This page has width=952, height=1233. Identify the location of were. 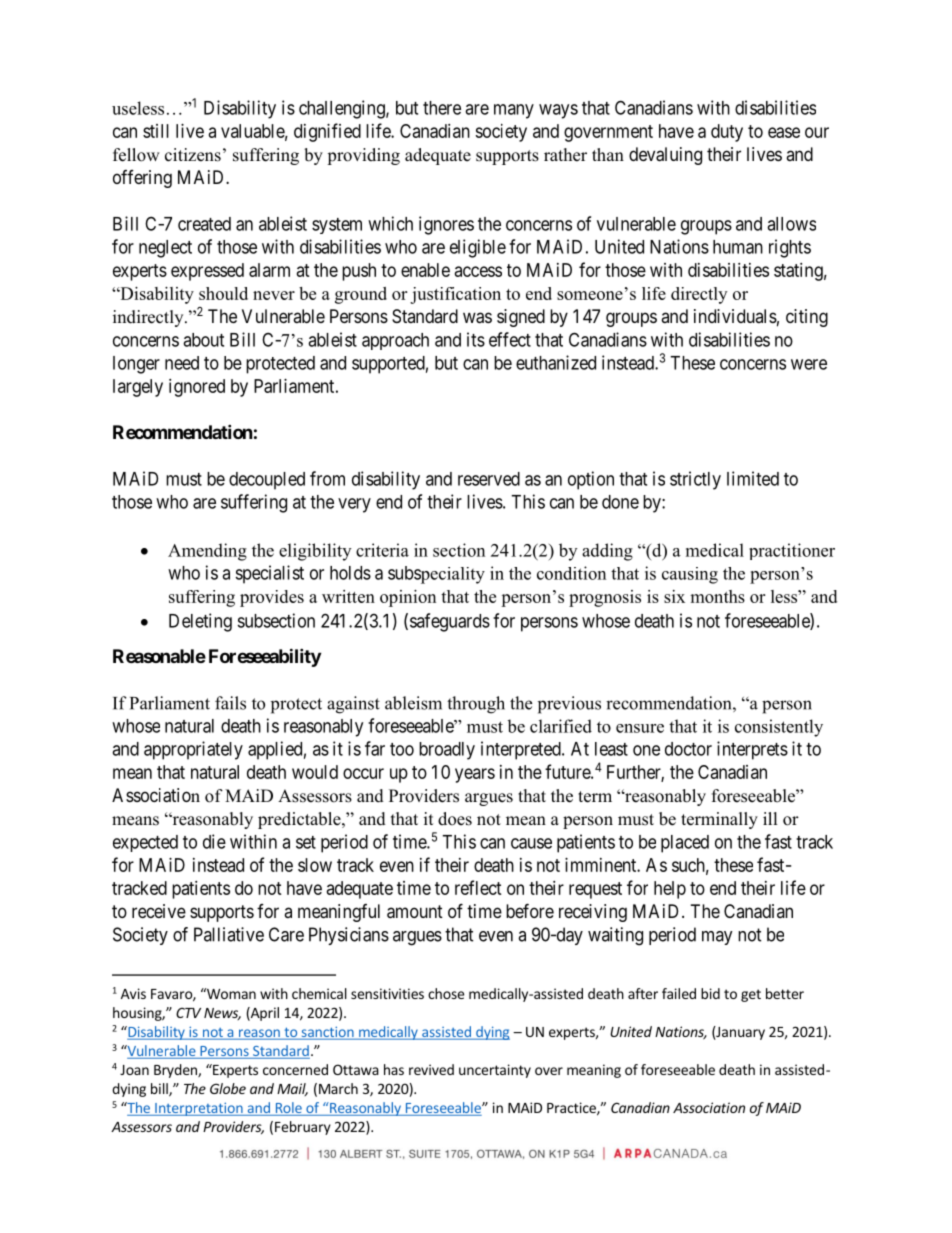
(809, 364).
